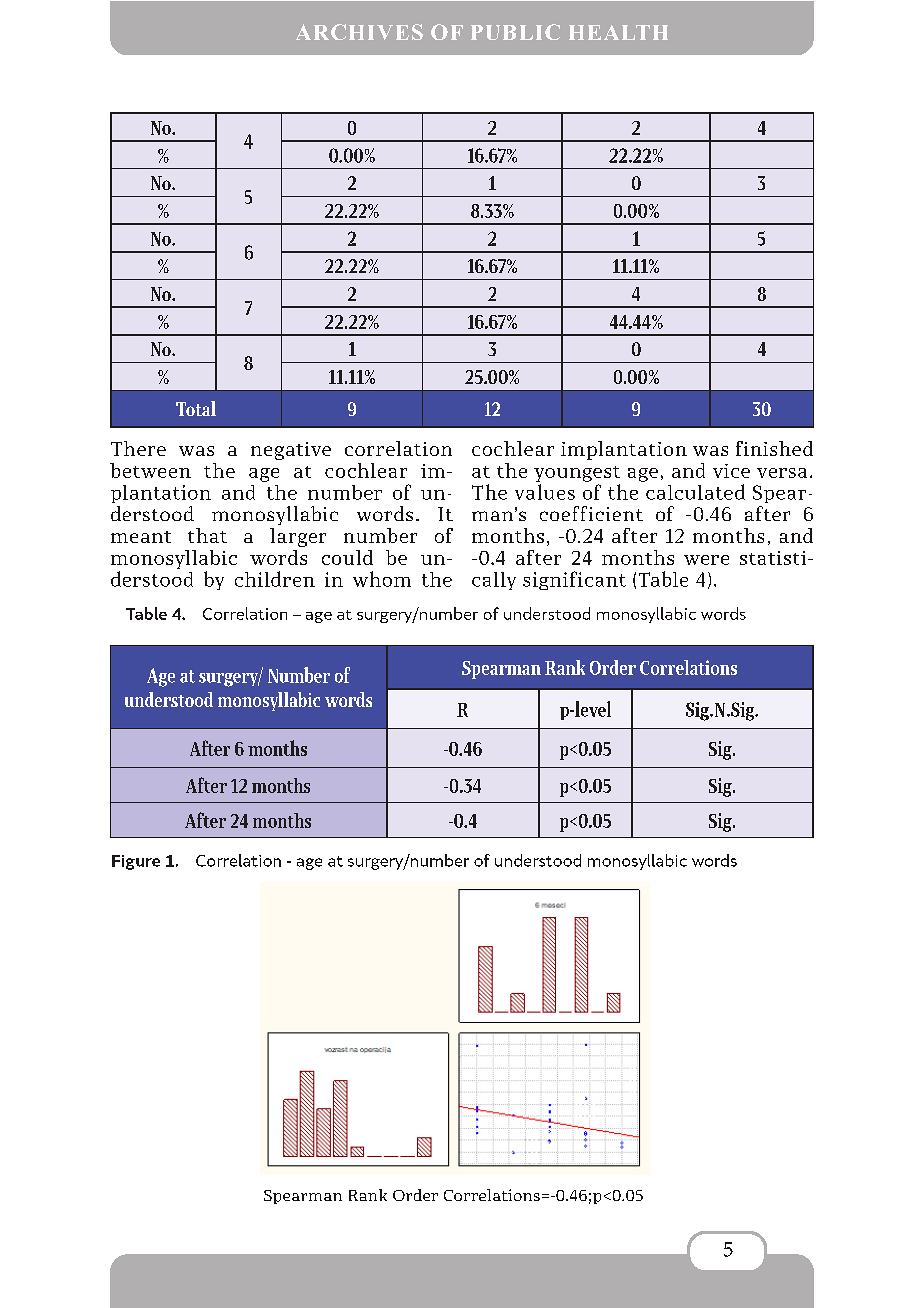 The image size is (924, 1308). I want to click on negative, so click(291, 451).
